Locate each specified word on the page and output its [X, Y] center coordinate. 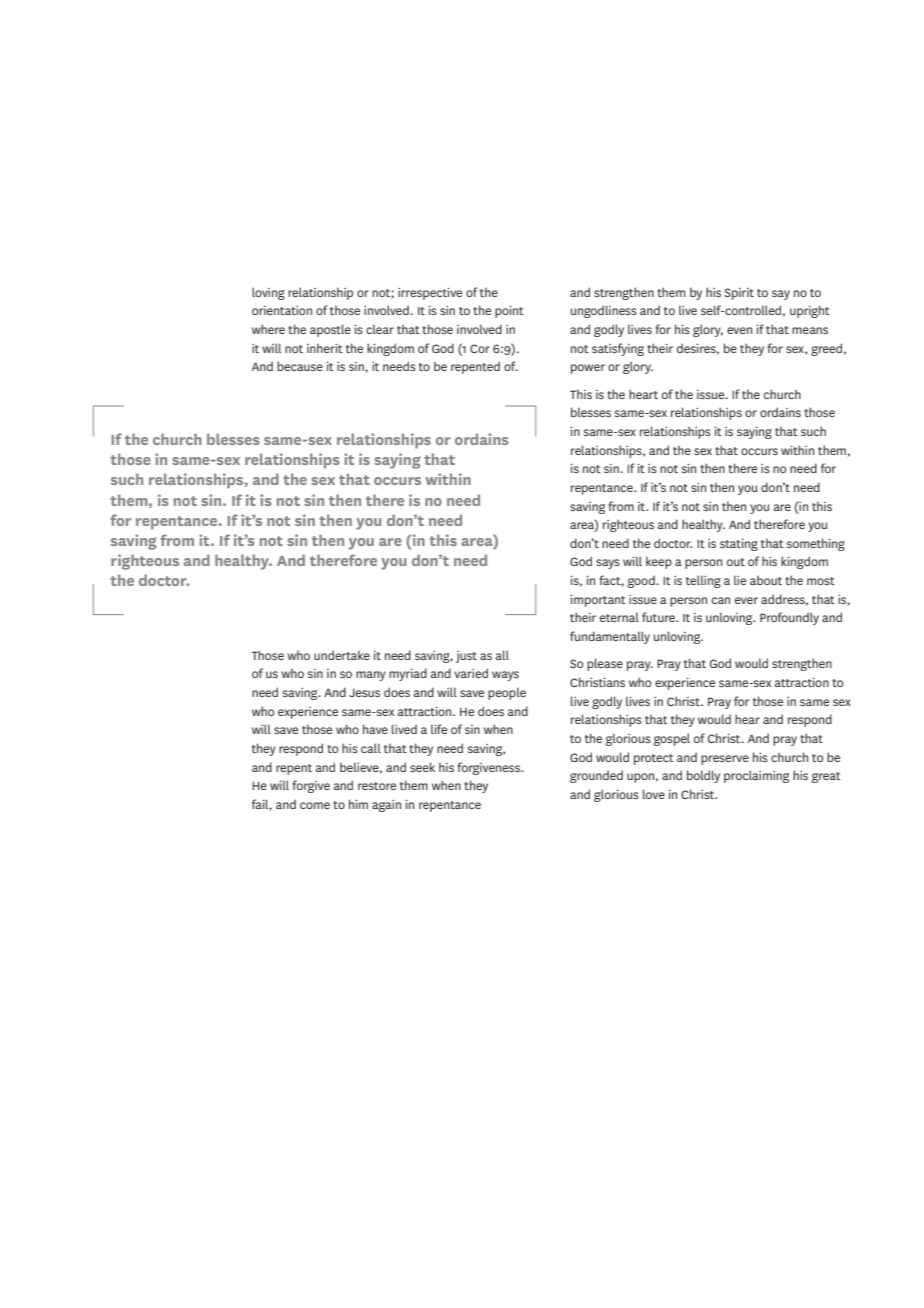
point [509, 312]
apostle [330, 330]
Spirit [739, 294]
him [358, 804]
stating [739, 545]
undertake [342, 655]
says [608, 564]
